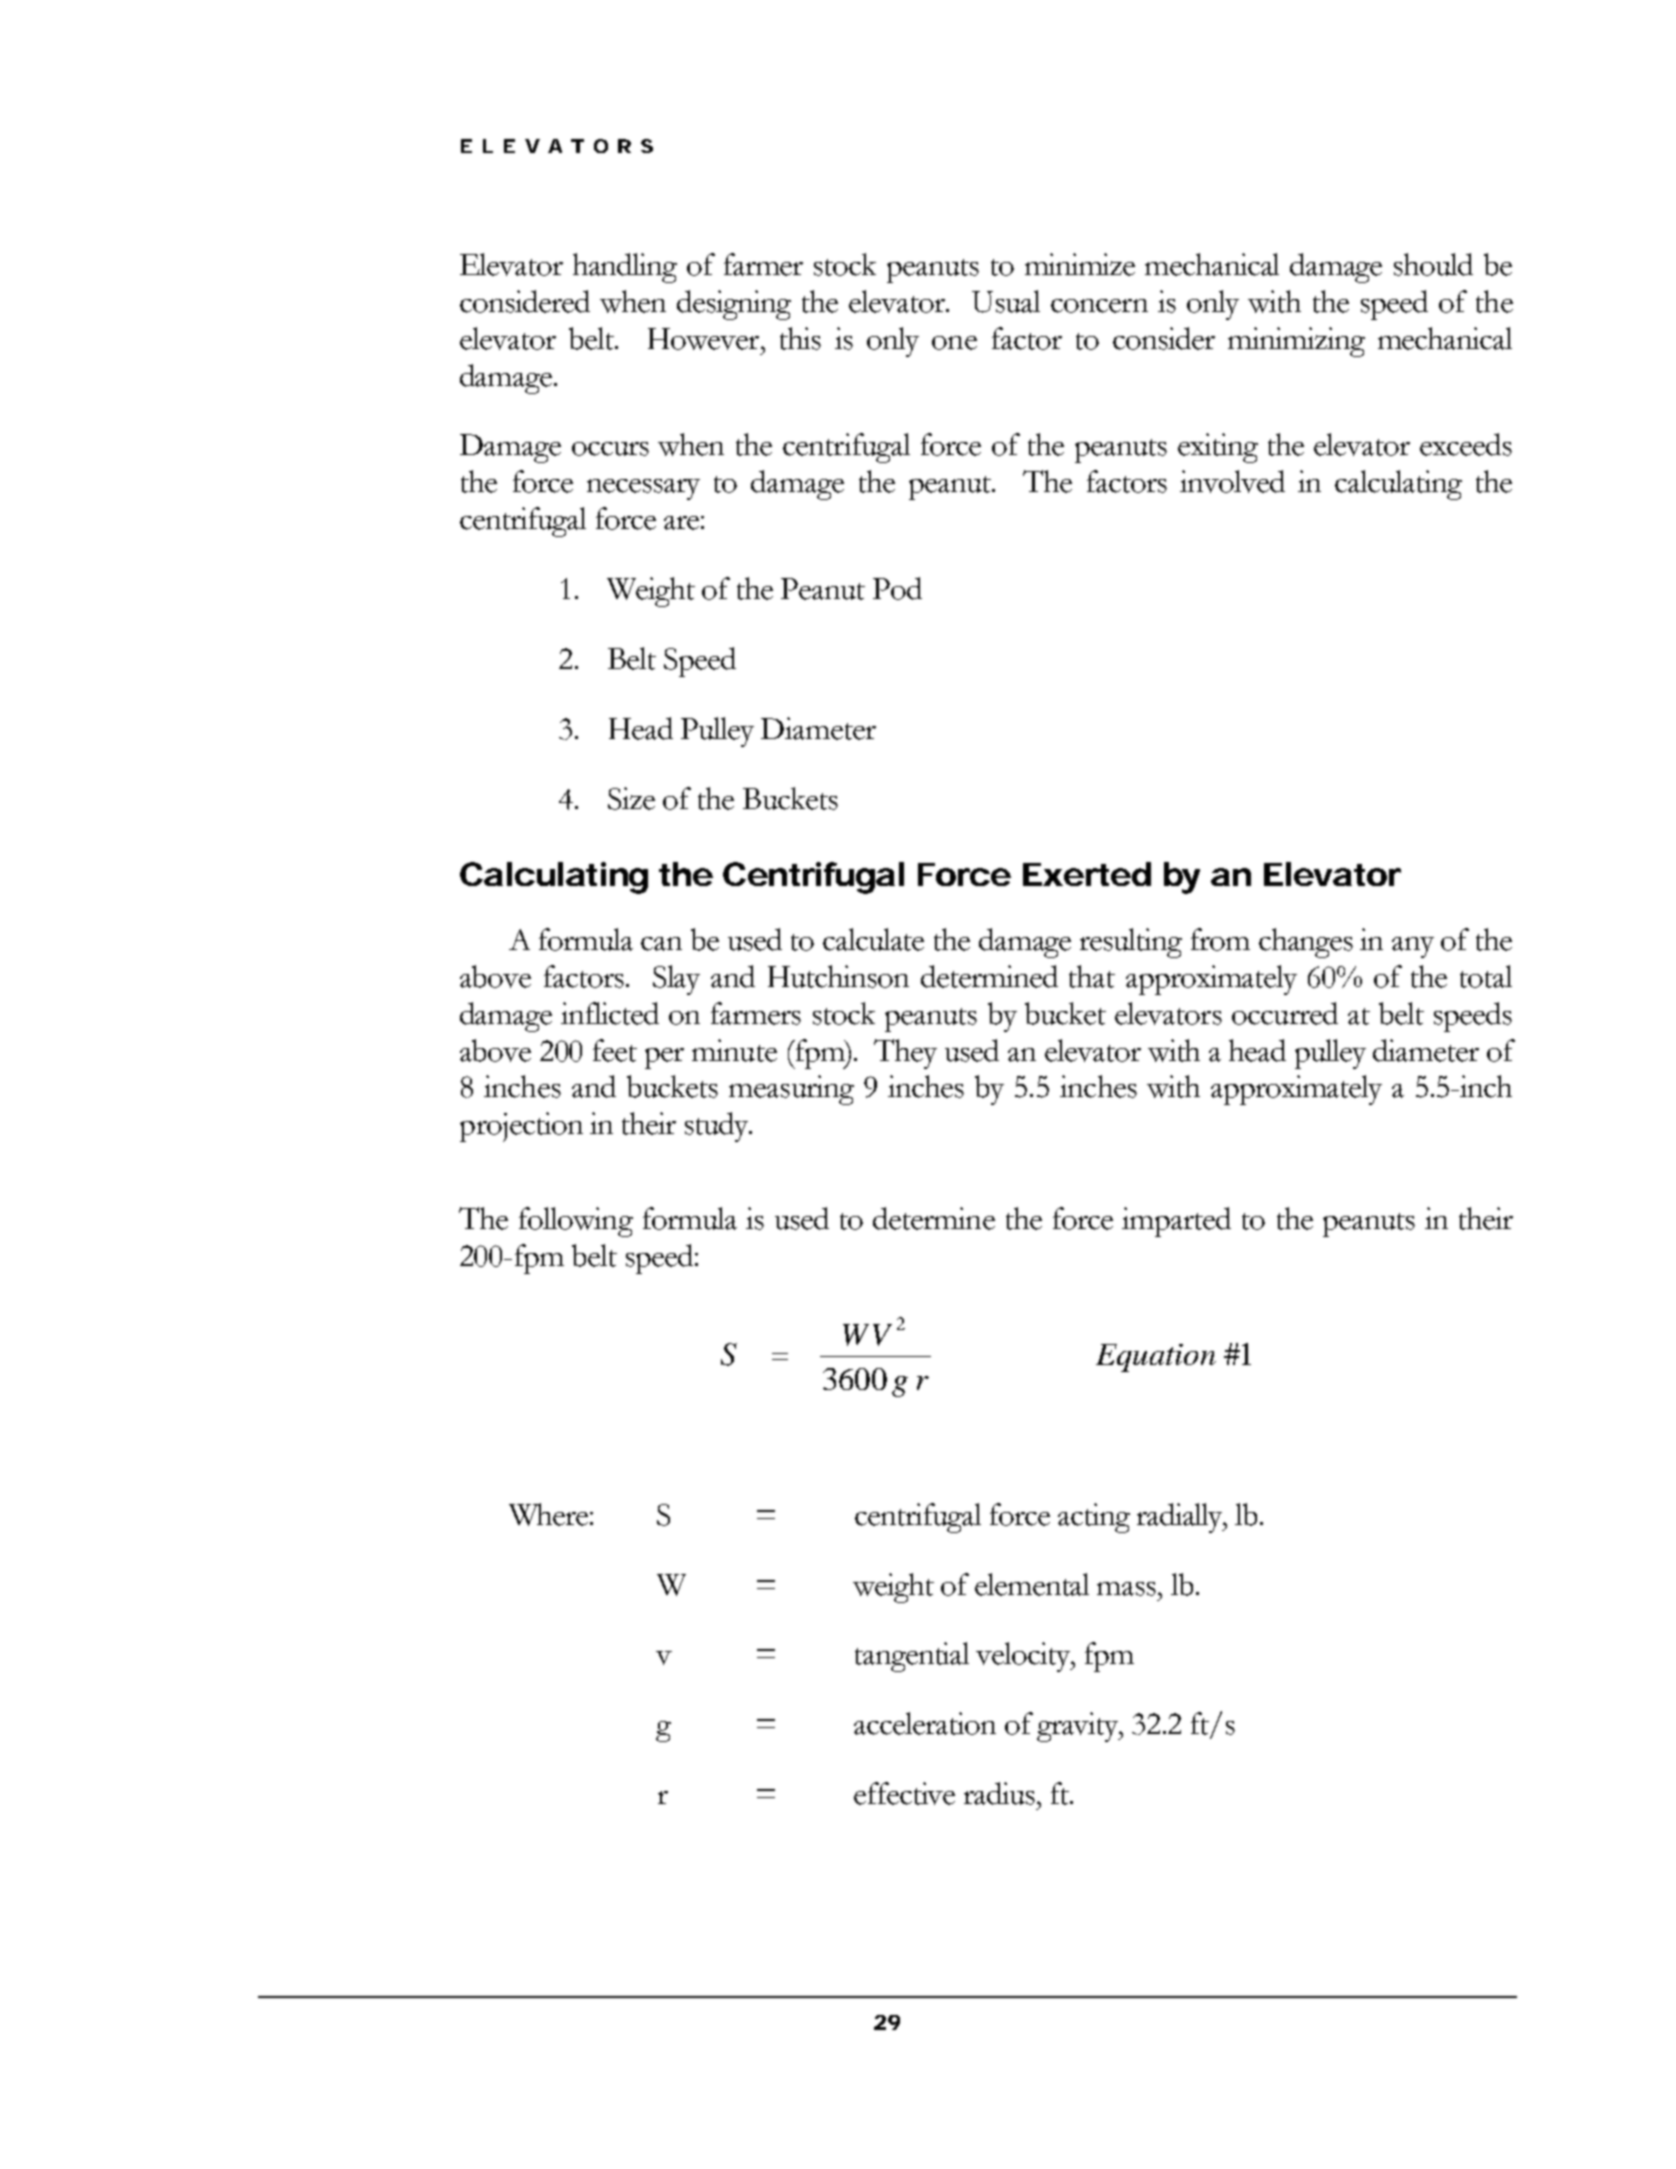  Describe the element at coordinates (576, 1222) in the screenshot. I see `following` at that location.
